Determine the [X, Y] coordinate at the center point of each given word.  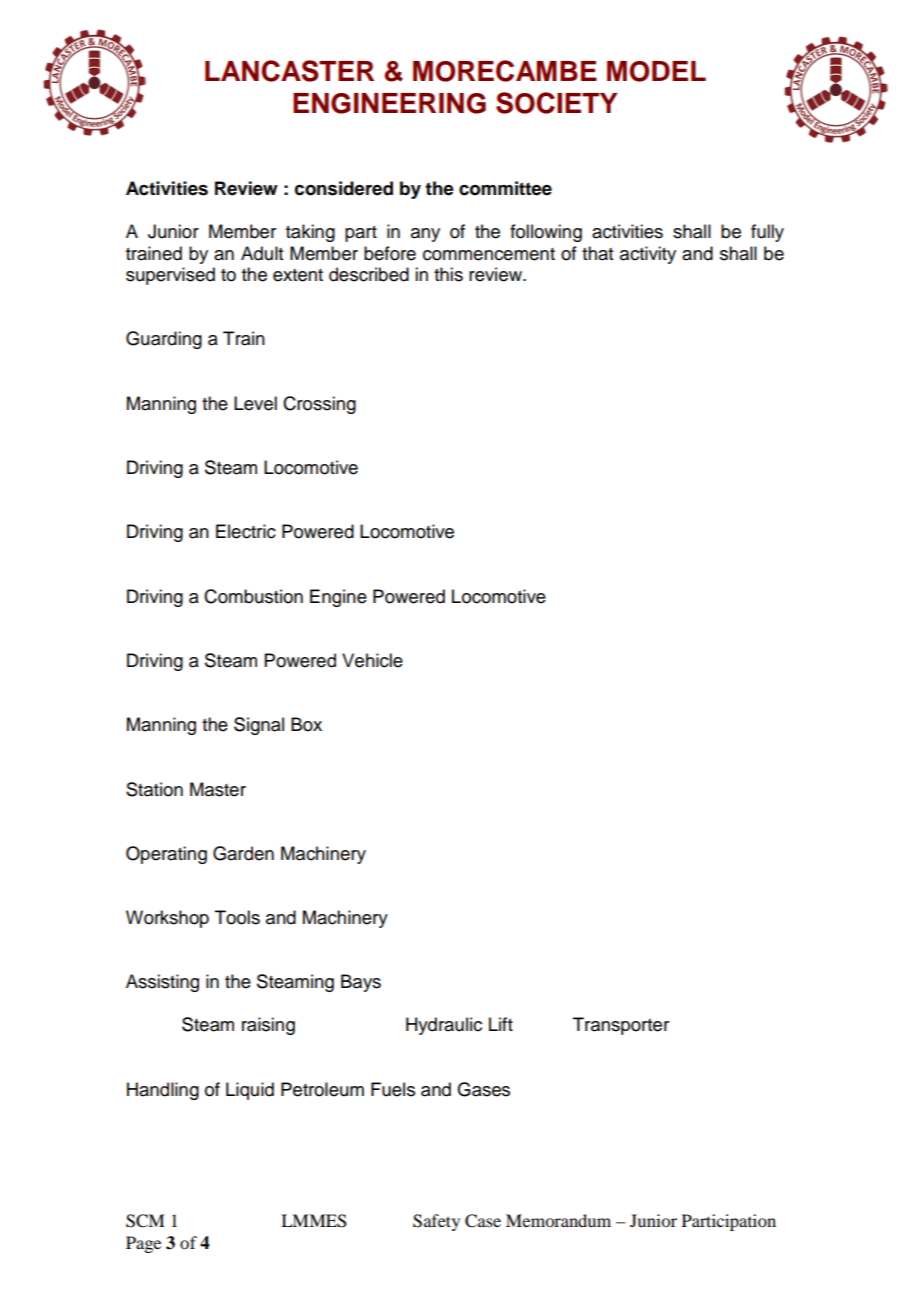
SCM [145, 1221]
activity [648, 255]
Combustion [253, 596]
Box [306, 724]
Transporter [621, 1026]
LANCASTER [289, 71]
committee [505, 188]
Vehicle [372, 660]
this [448, 274]
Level [255, 403]
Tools [237, 917]
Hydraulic [444, 1026]
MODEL [656, 71]
